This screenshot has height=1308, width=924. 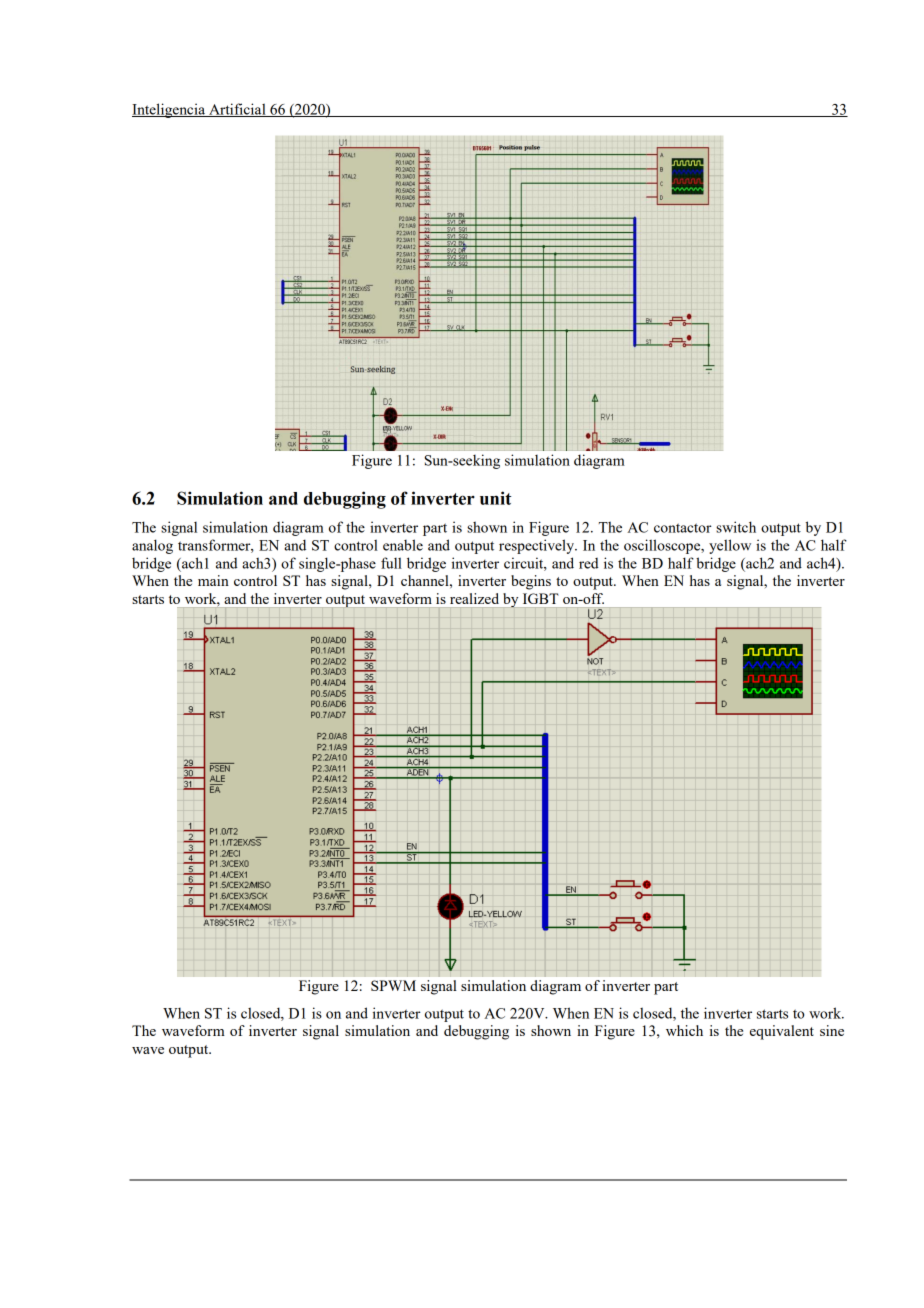 I want to click on Artificial, so click(x=237, y=110).
